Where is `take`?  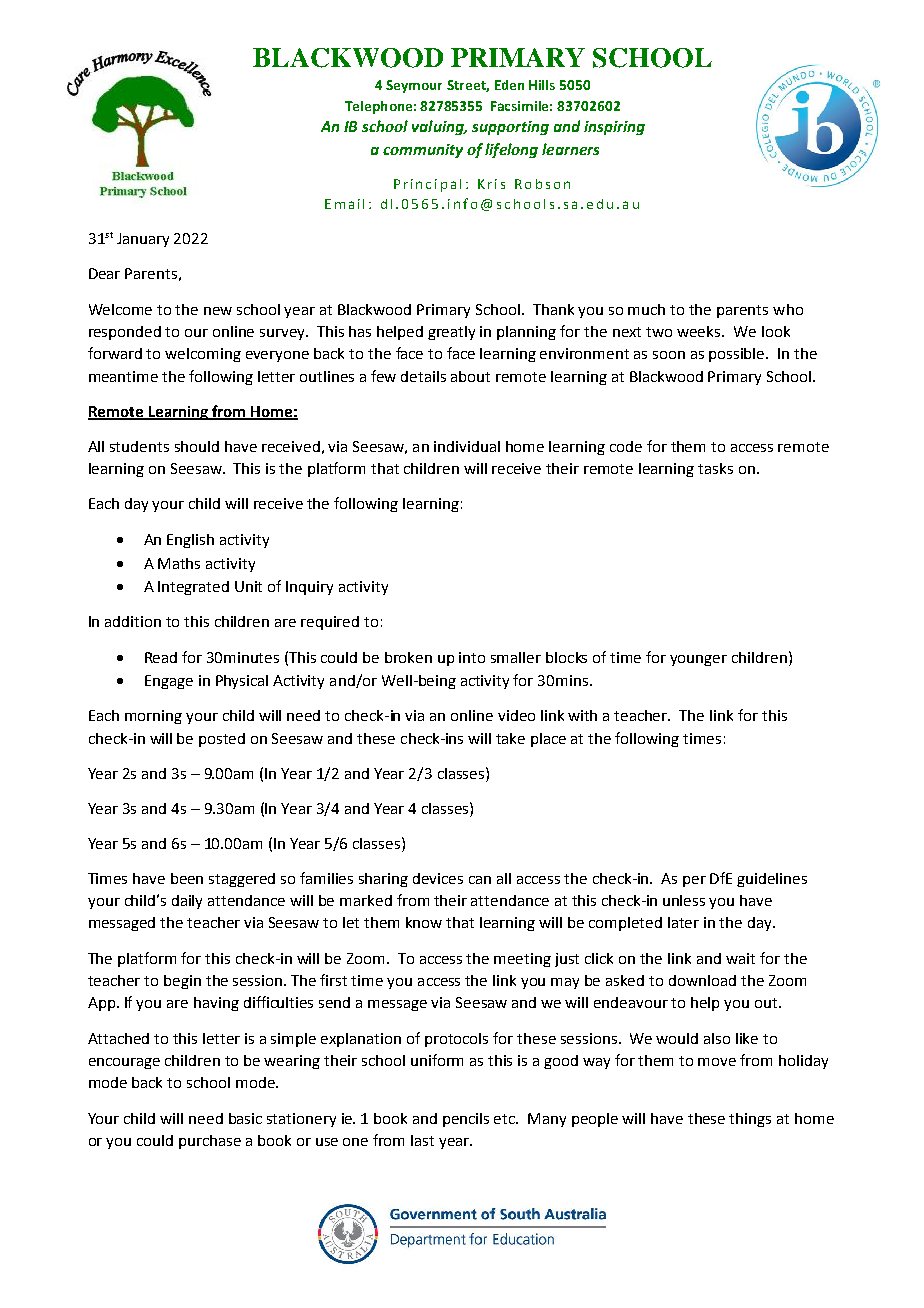 take is located at coordinates (510, 738).
